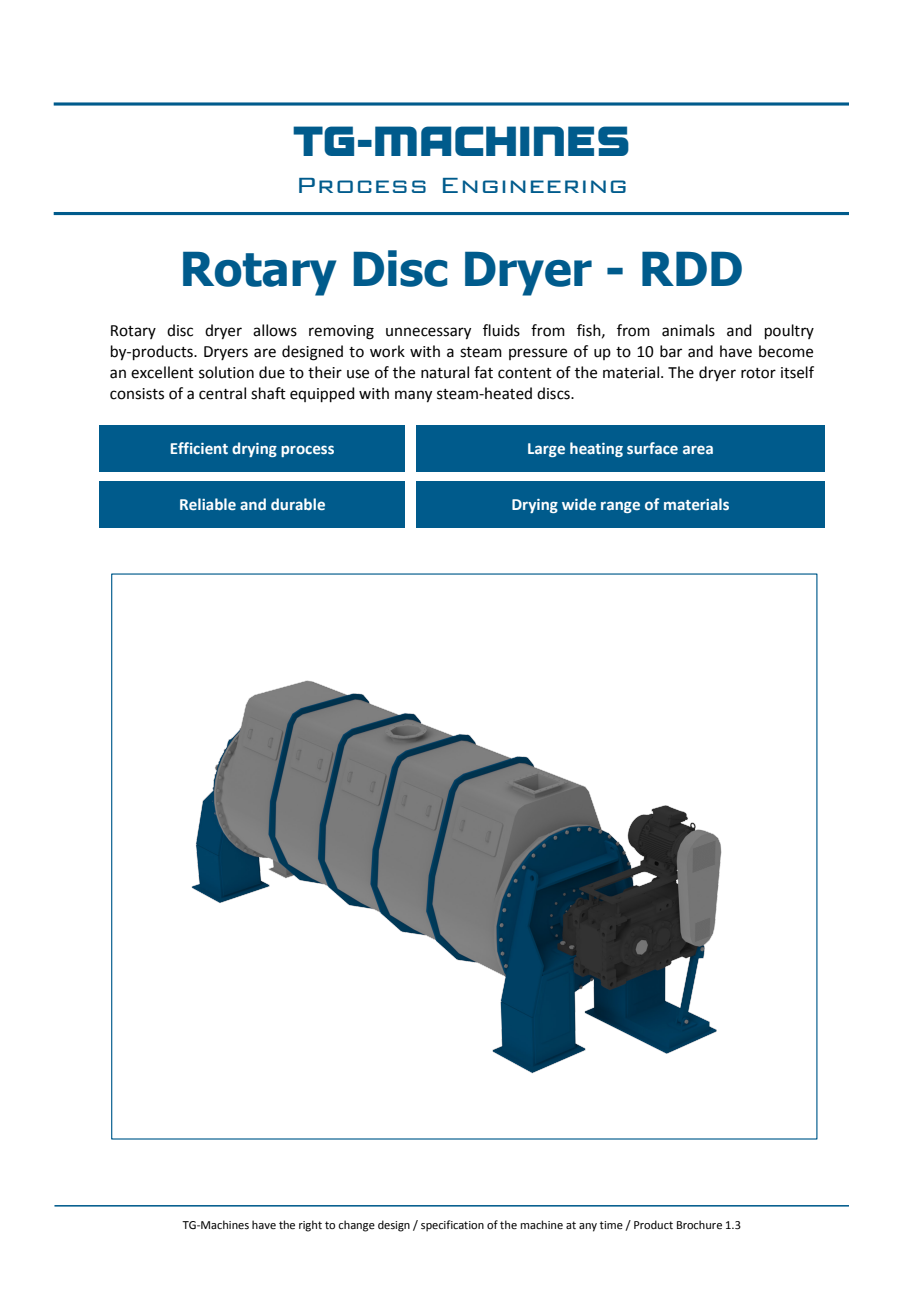 The image size is (924, 1308). I want to click on Reliable, so click(208, 504).
